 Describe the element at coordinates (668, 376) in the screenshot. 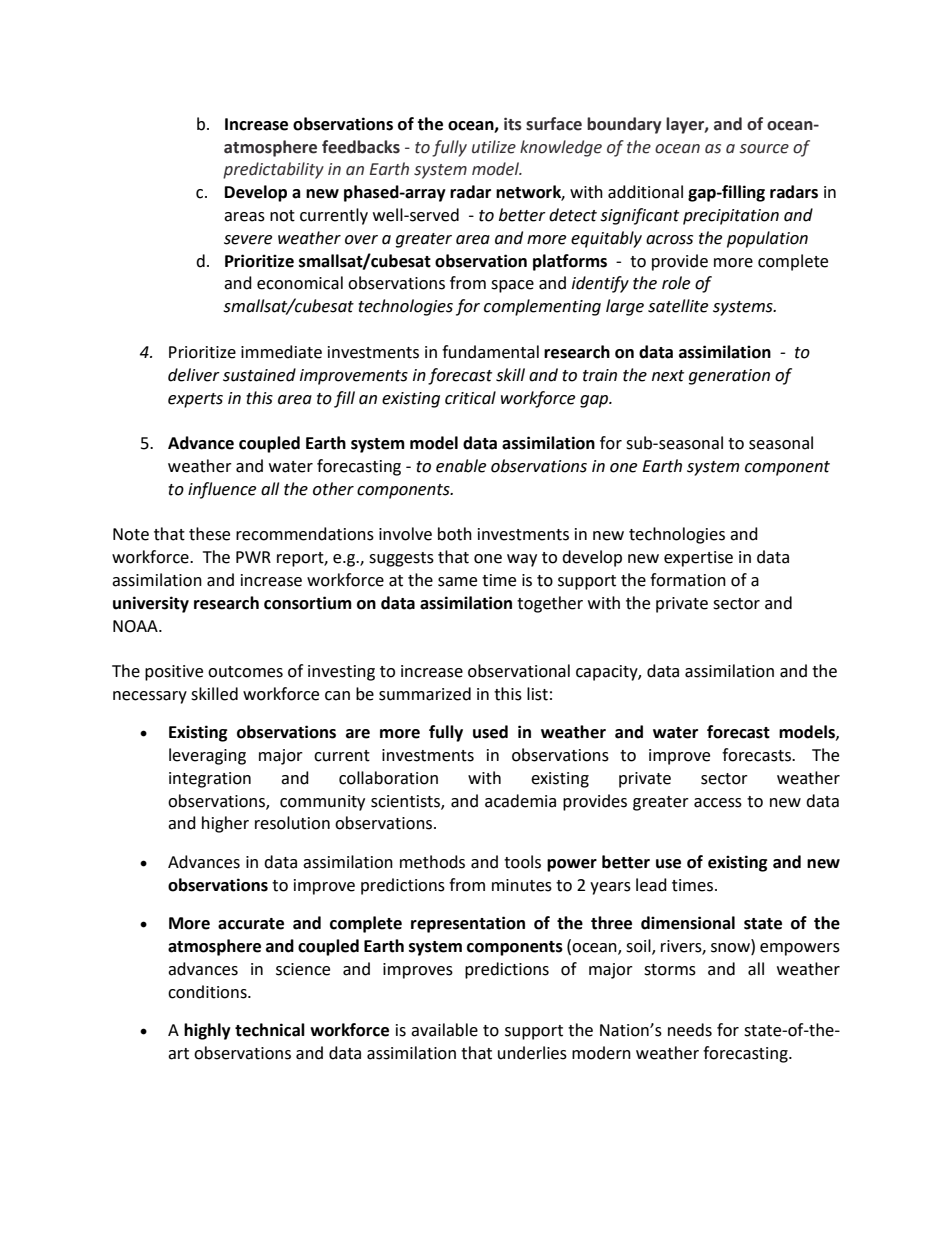

I see `next` at that location.
